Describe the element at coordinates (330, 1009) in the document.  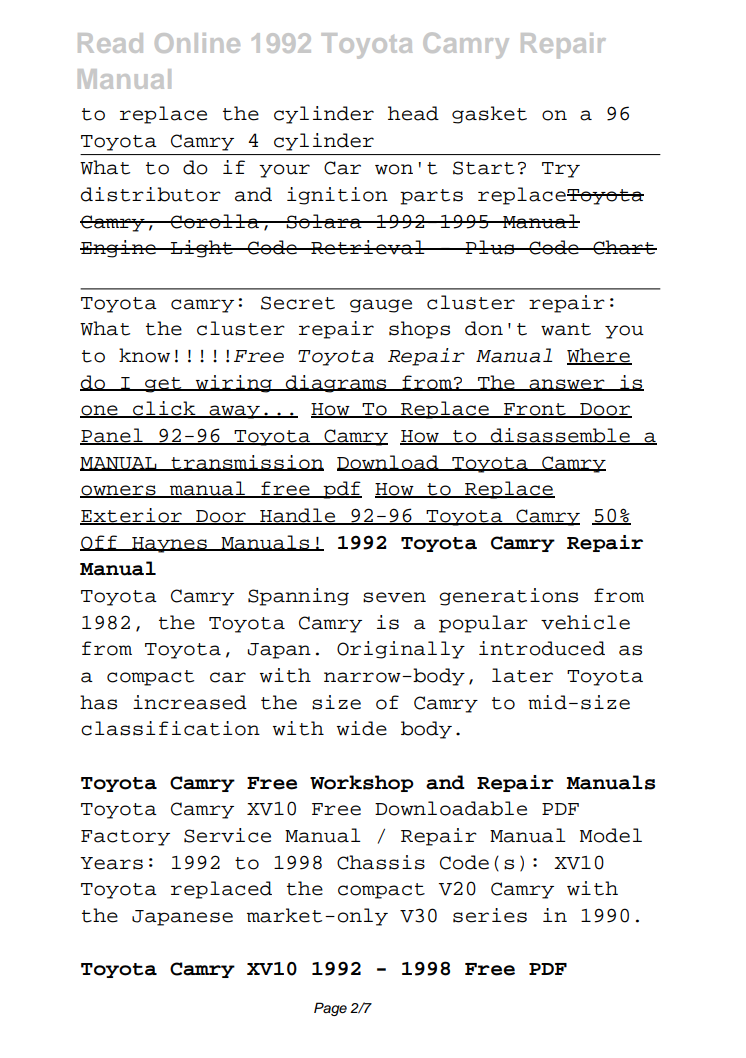
I see `Page` at that location.
